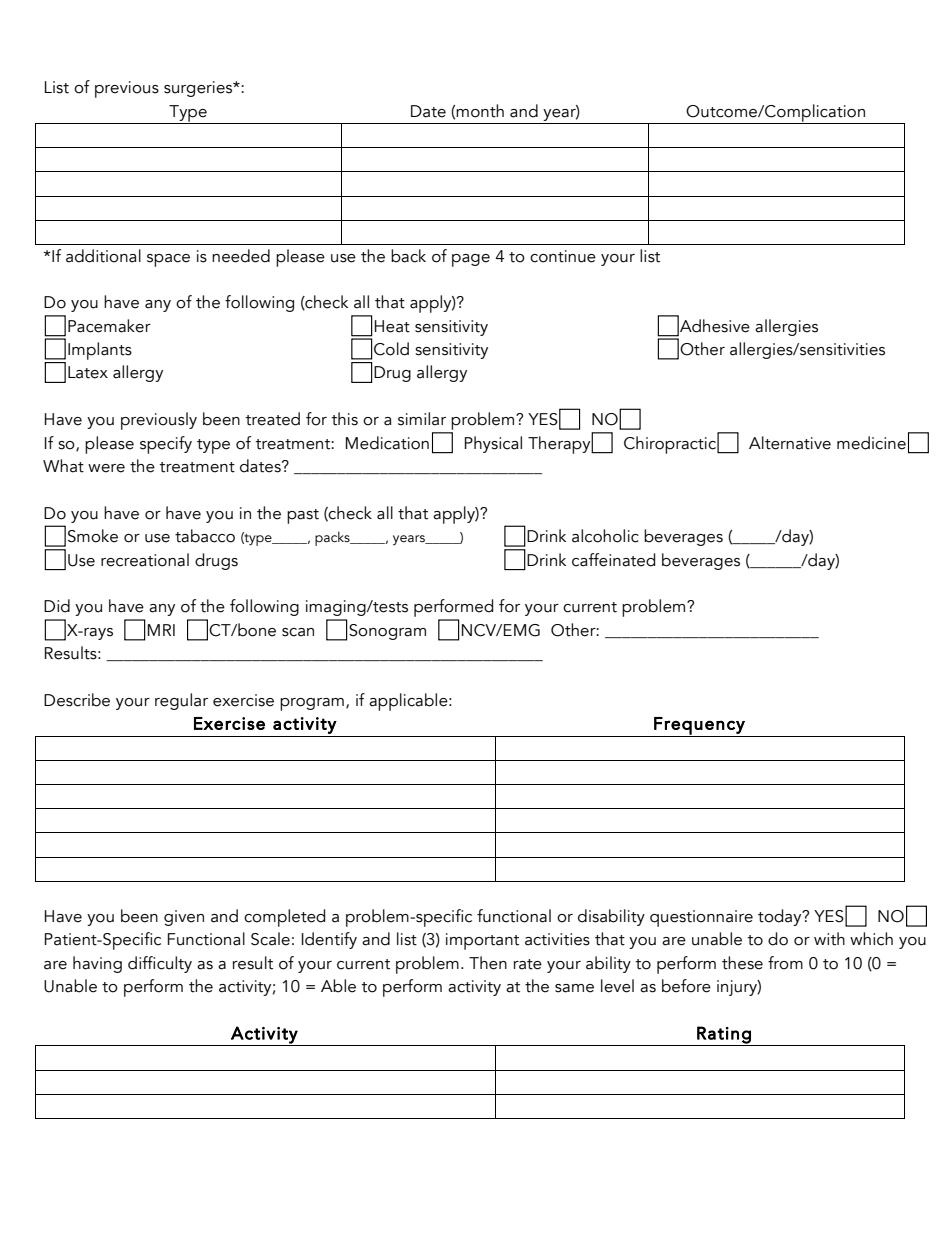 This document has height=1233, width=952. I want to click on page, so click(471, 260).
